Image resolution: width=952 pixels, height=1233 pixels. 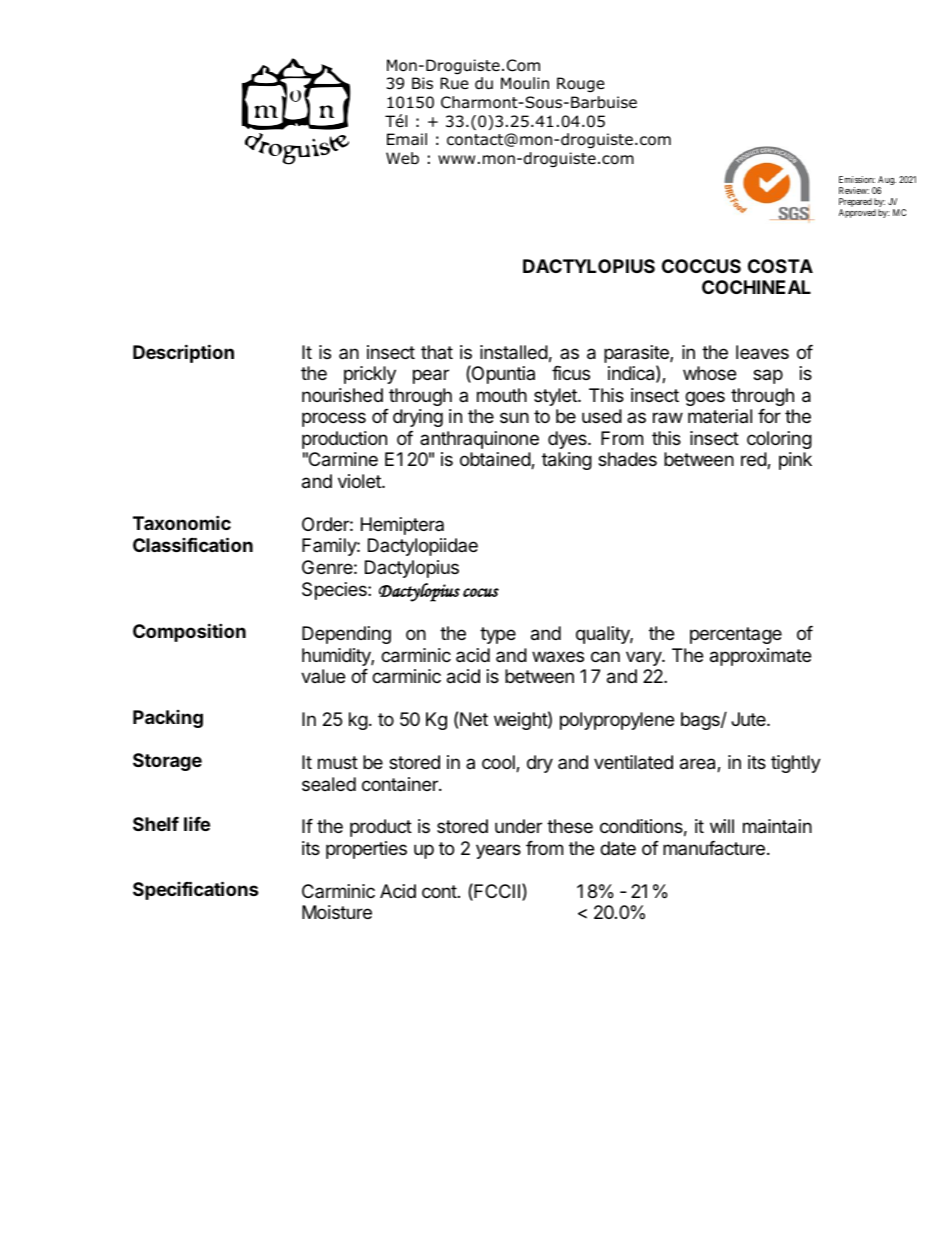 I want to click on years, so click(x=498, y=851).
